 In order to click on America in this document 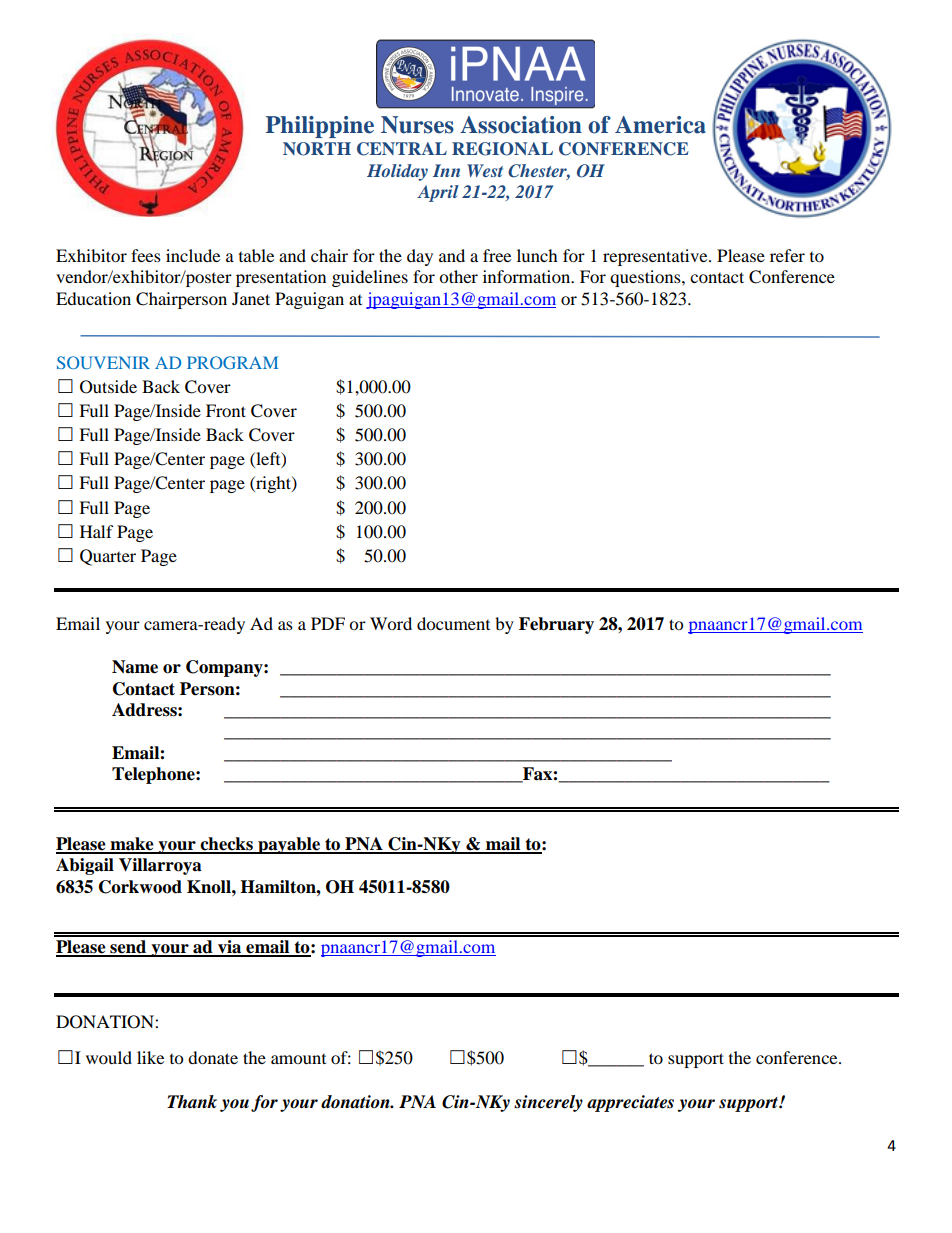, I will do `click(660, 125)`.
